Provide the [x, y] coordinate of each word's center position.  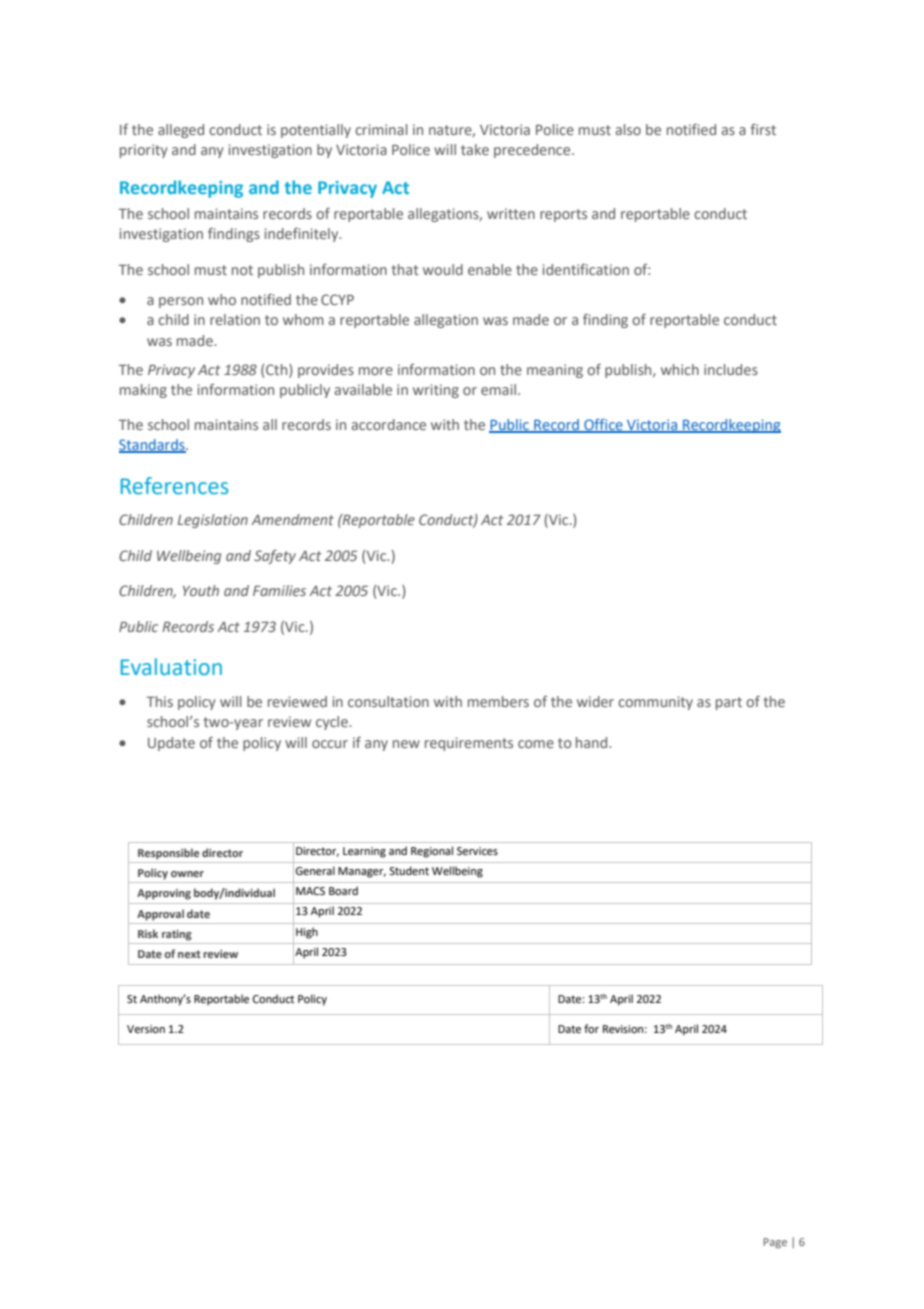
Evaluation [171, 667]
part [729, 703]
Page [775, 1243]
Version [146, 1029]
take [475, 149]
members [498, 701]
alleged [181, 131]
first [763, 129]
